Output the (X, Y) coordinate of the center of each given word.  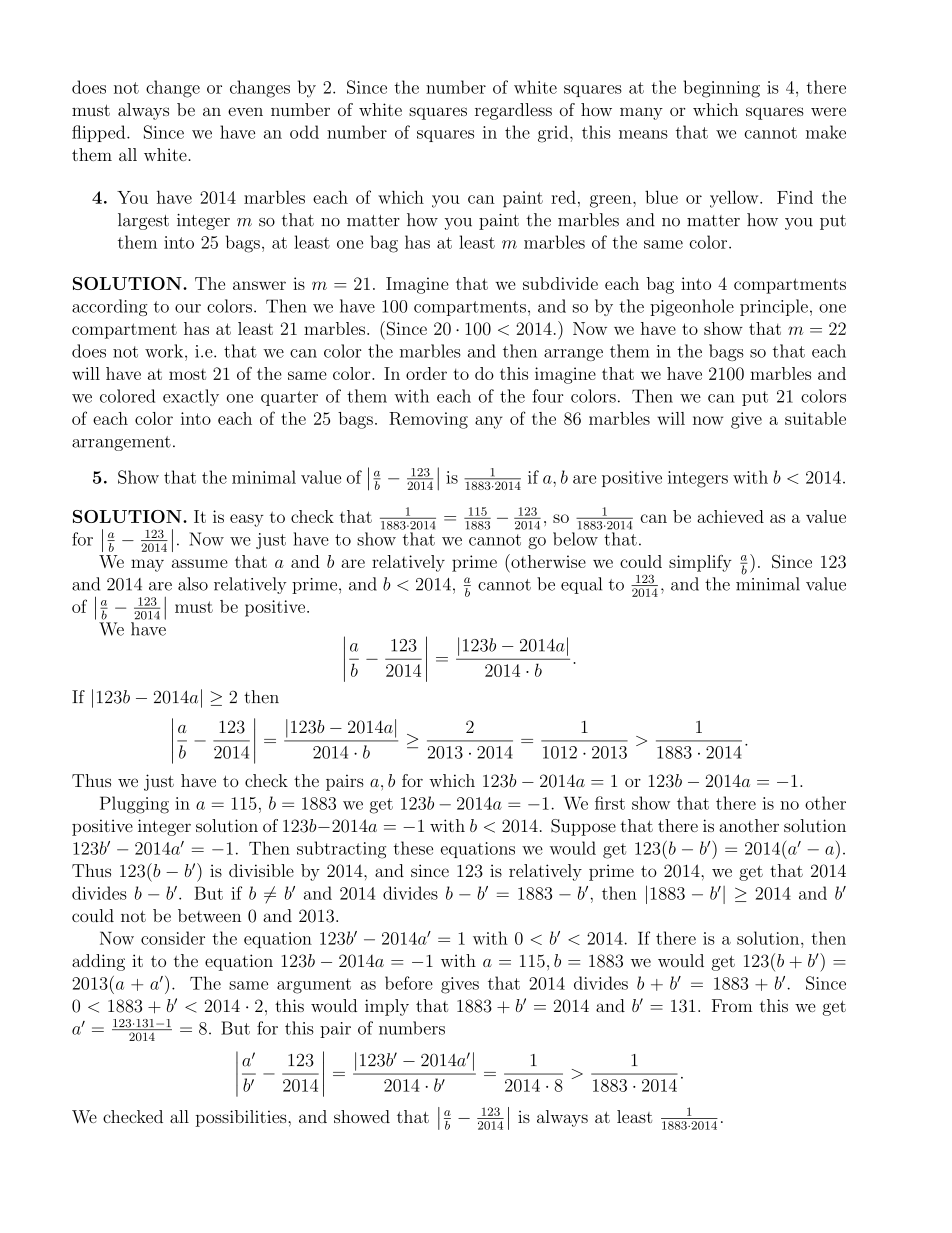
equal (581, 585)
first (610, 803)
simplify (700, 563)
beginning (721, 89)
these (413, 848)
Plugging (134, 805)
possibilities (242, 1118)
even (245, 111)
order (426, 373)
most (187, 374)
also (193, 584)
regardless (513, 111)
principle (774, 307)
